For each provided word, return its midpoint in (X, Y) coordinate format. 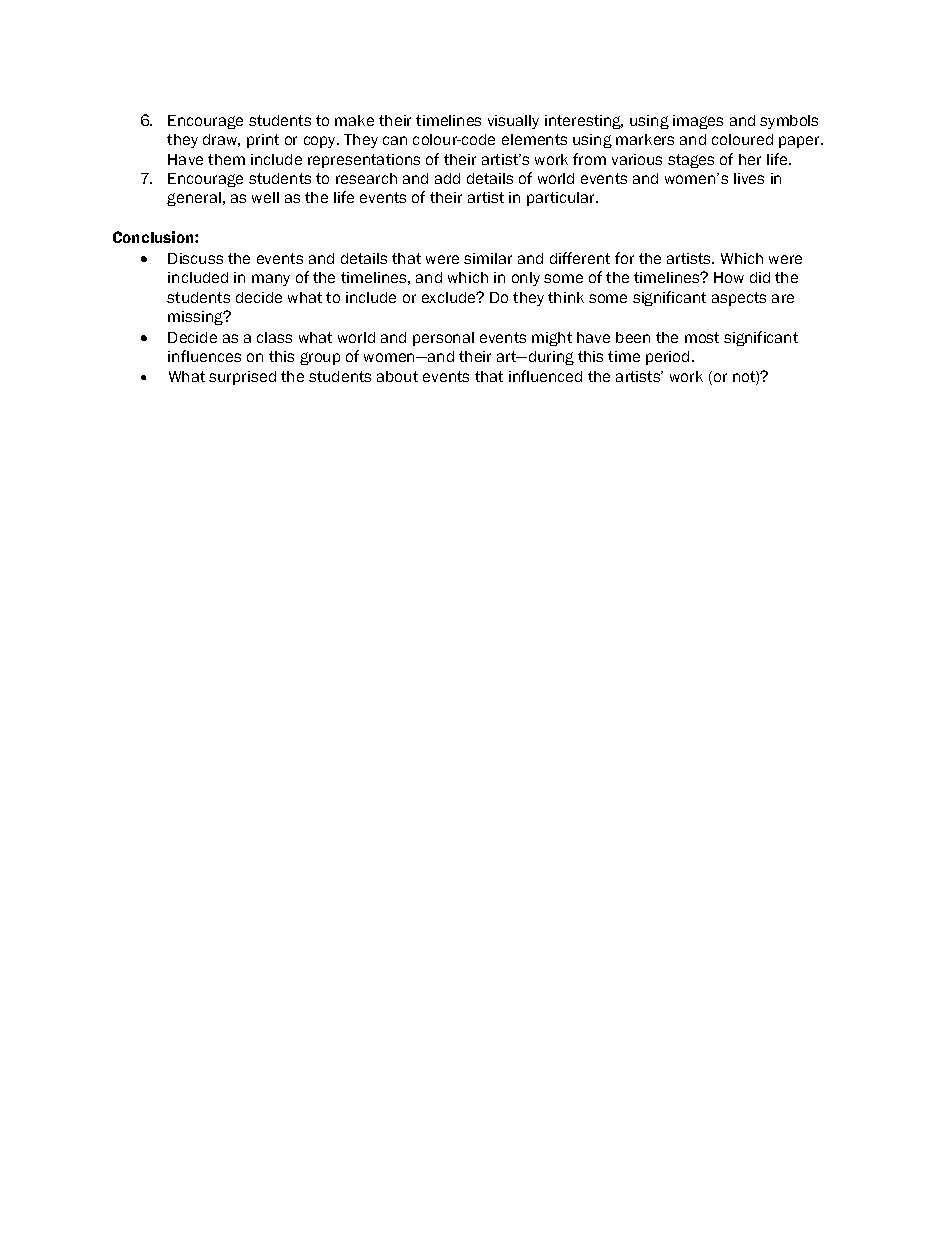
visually (513, 122)
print (263, 141)
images (698, 122)
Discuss (195, 258)
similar (488, 258)
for (624, 258)
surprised (242, 378)
